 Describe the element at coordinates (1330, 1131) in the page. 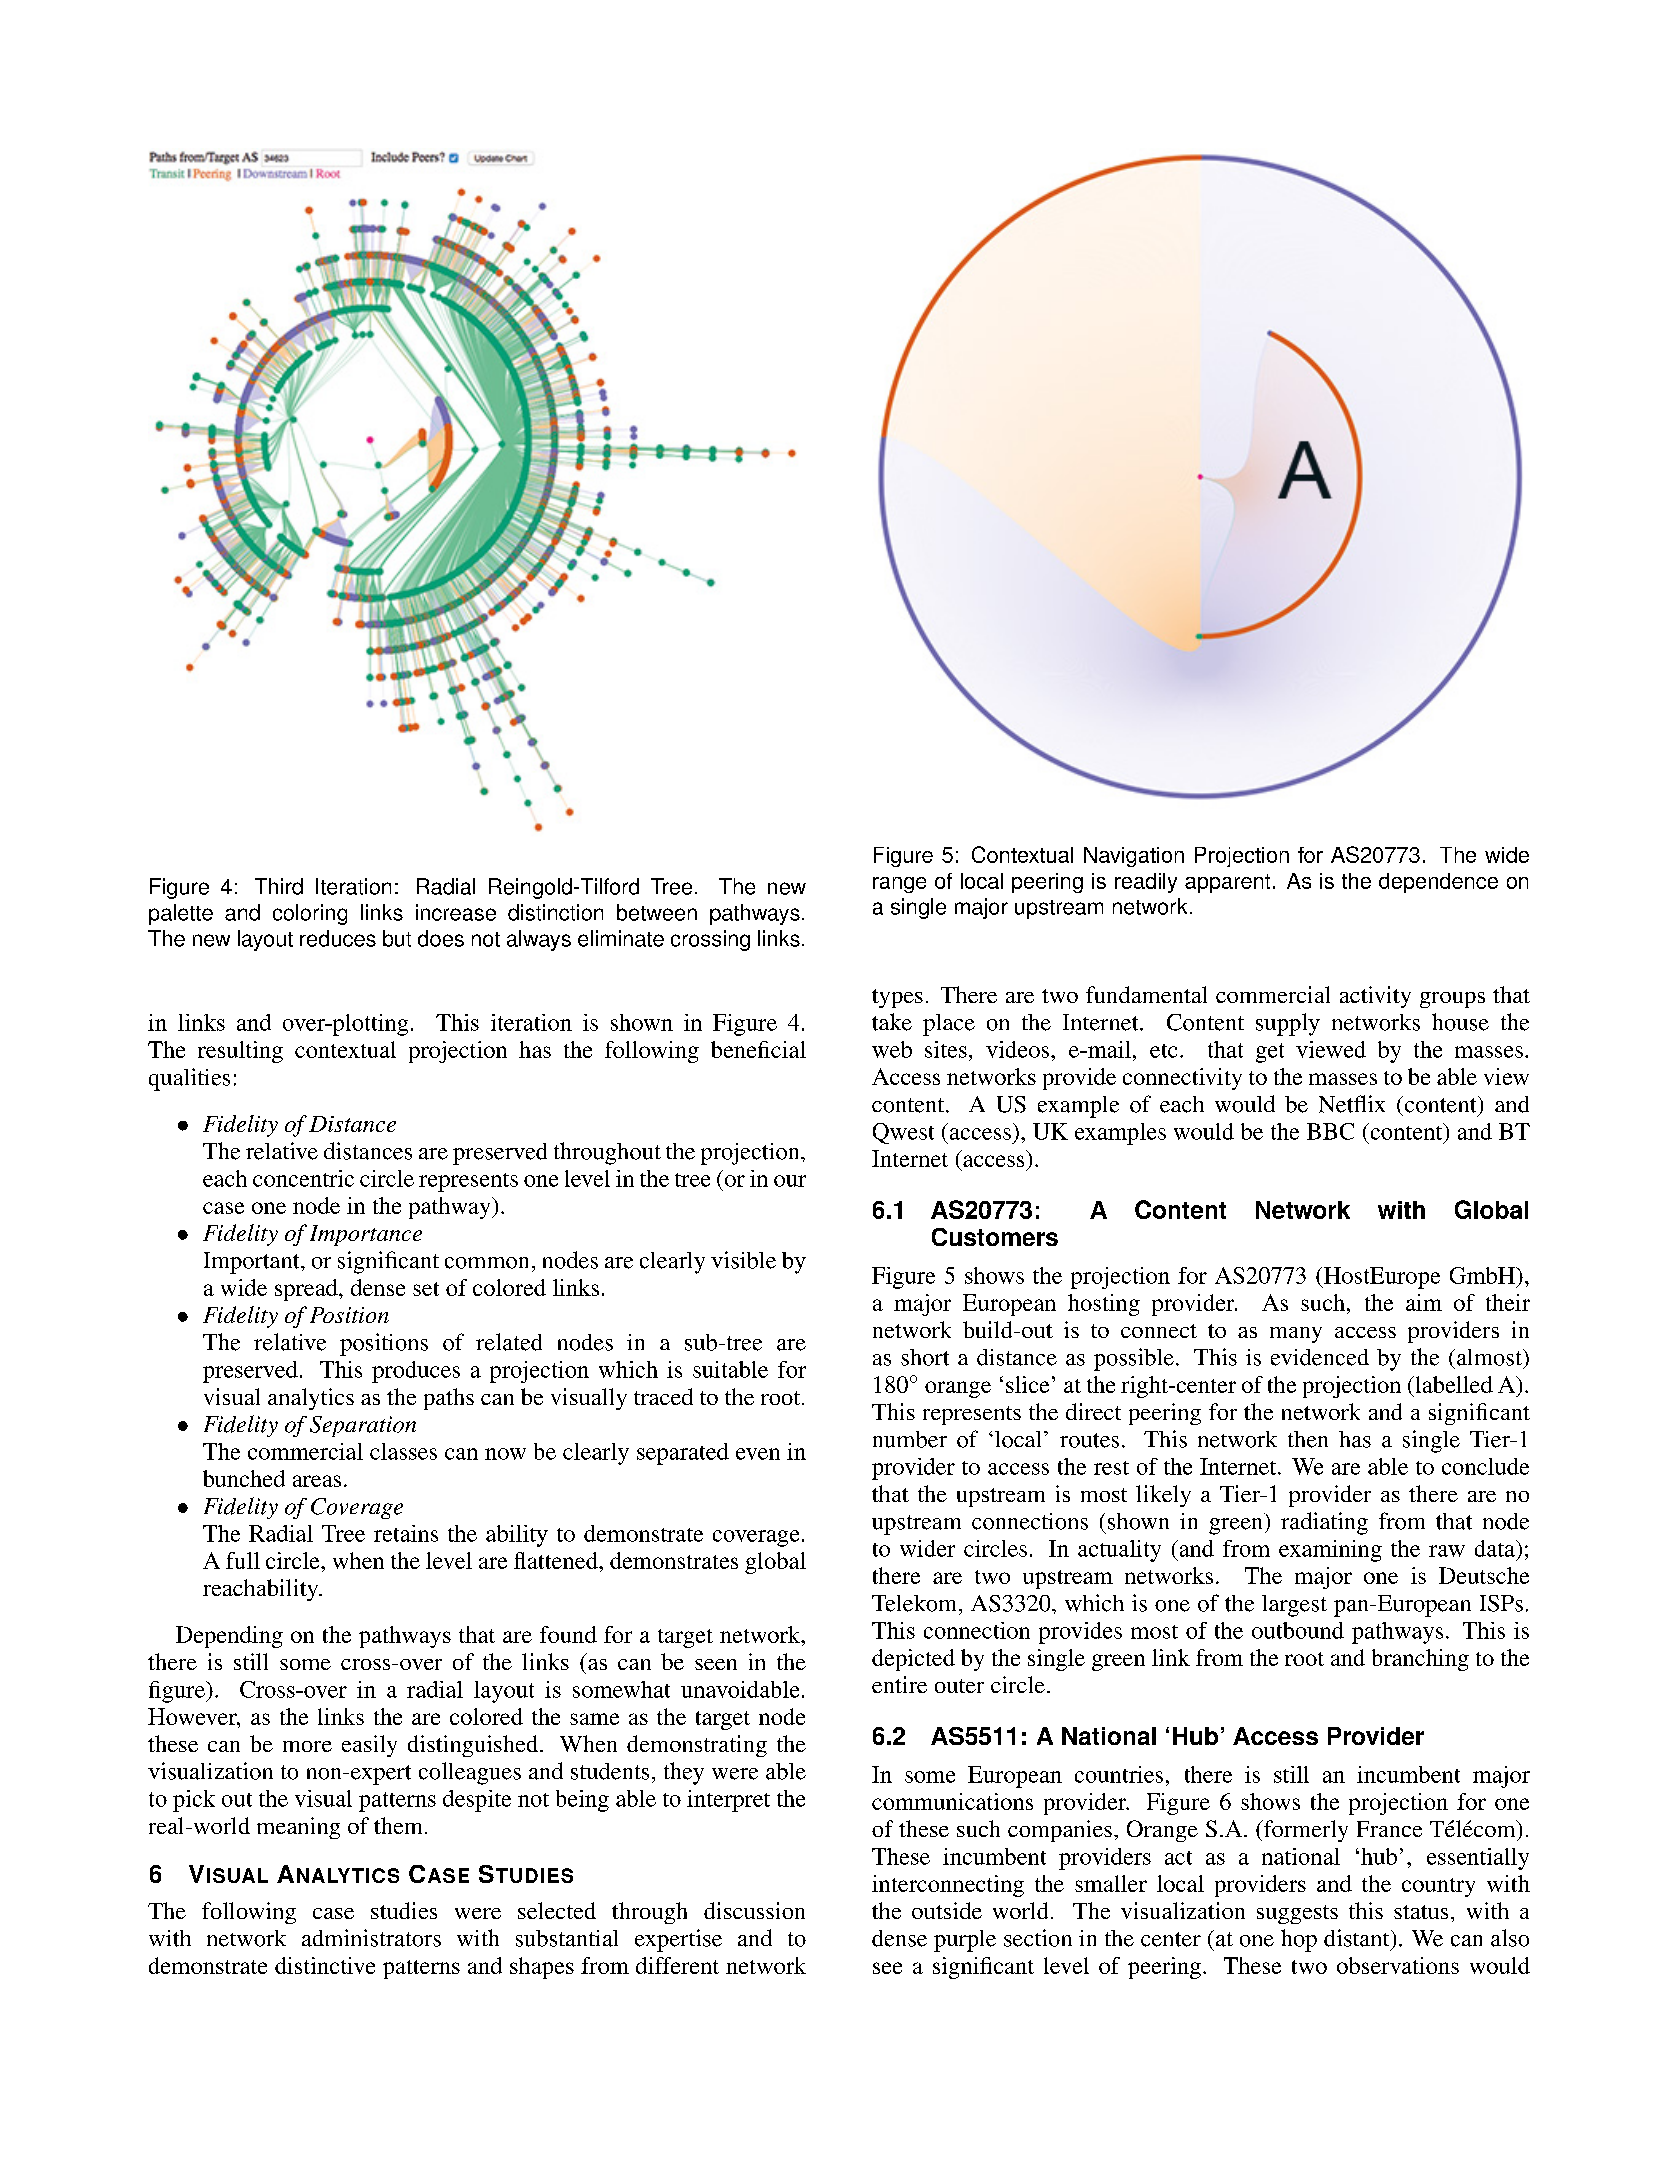

I see `BBC` at that location.
